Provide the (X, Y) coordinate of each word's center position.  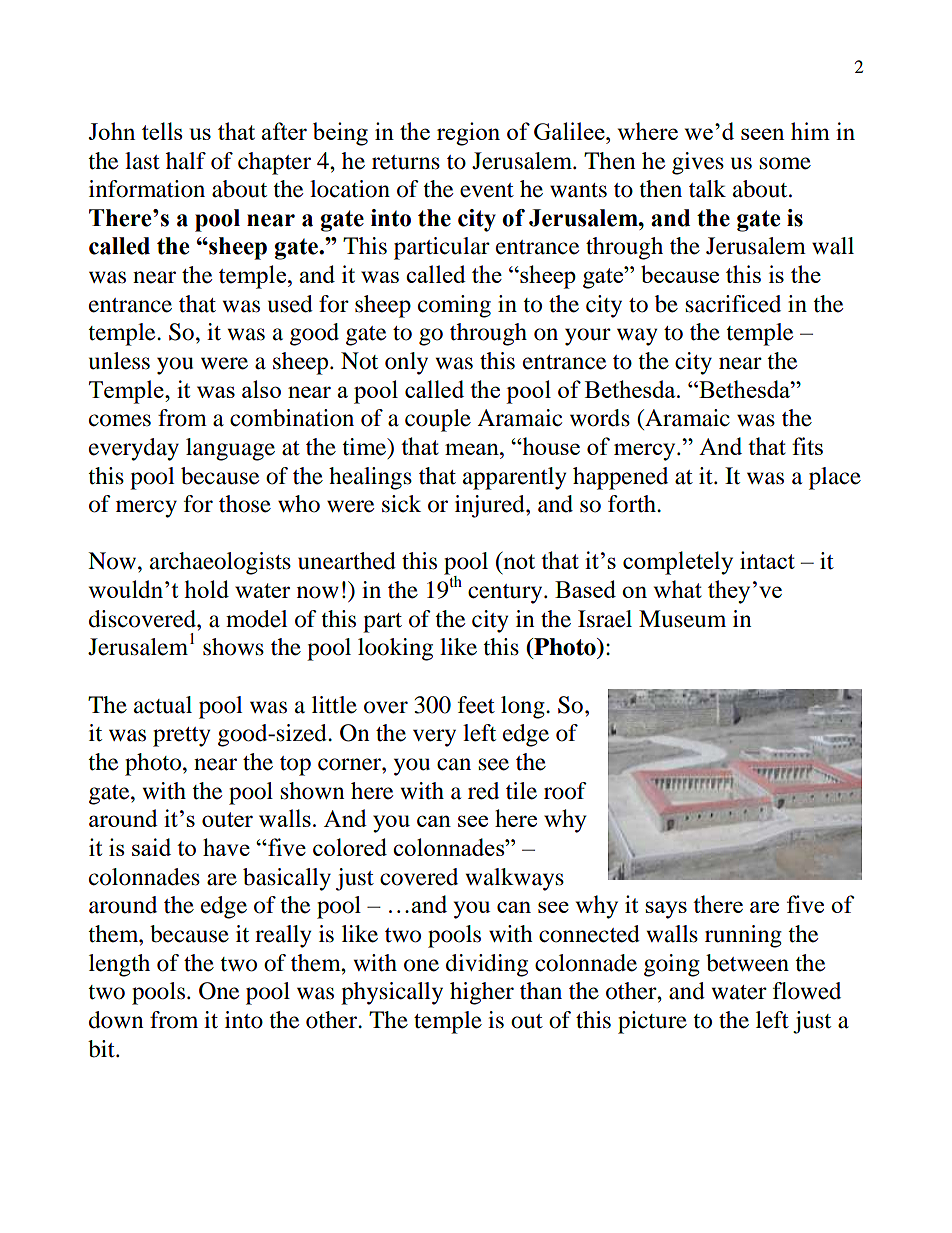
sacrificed (733, 304)
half (186, 161)
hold (206, 589)
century (506, 594)
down (116, 1020)
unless (119, 361)
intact (767, 560)
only (406, 363)
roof (565, 791)
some (785, 163)
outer (227, 819)
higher (482, 993)
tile (521, 791)
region (468, 134)
